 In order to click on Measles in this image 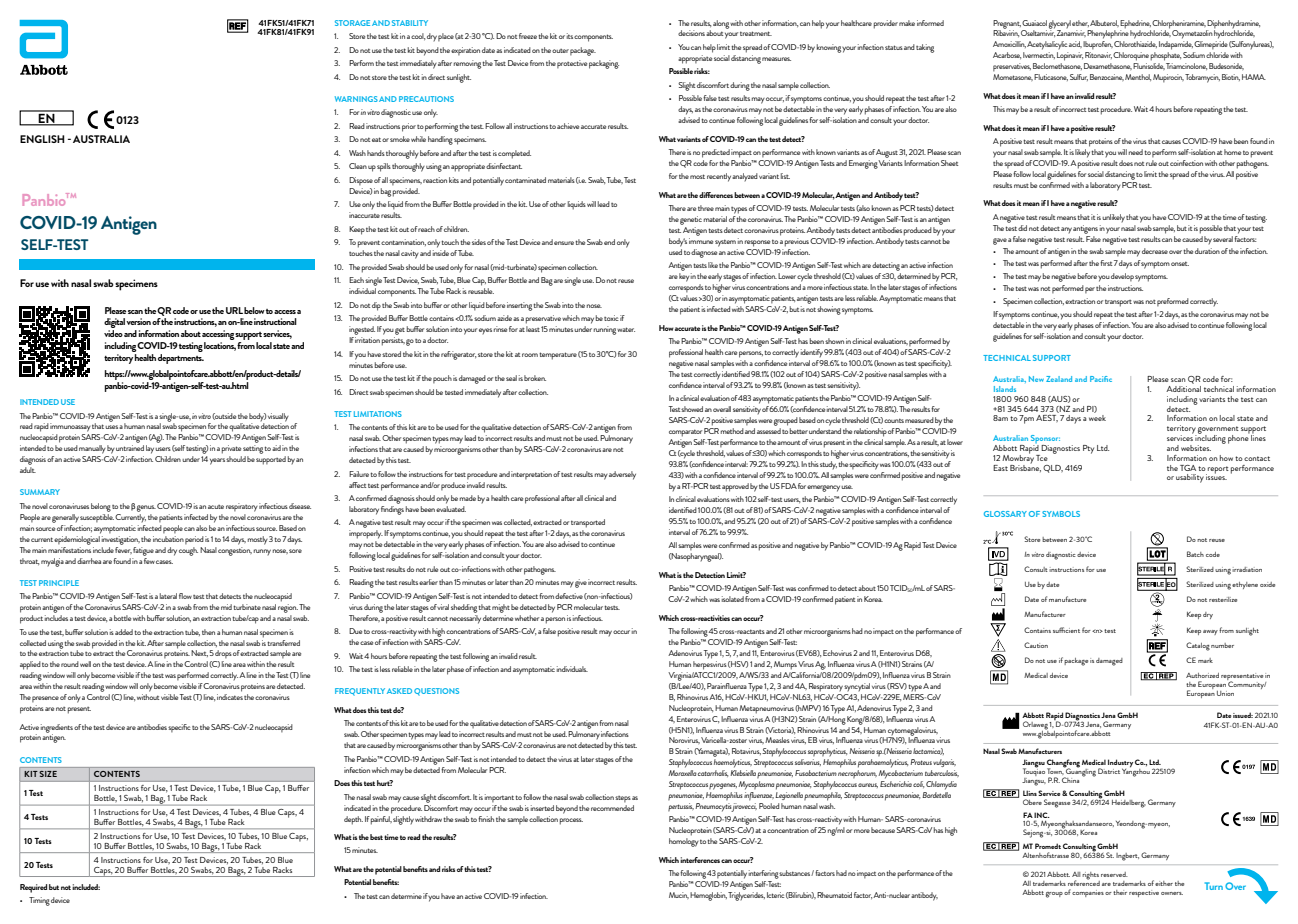, I will do `click(777, 740)`.
